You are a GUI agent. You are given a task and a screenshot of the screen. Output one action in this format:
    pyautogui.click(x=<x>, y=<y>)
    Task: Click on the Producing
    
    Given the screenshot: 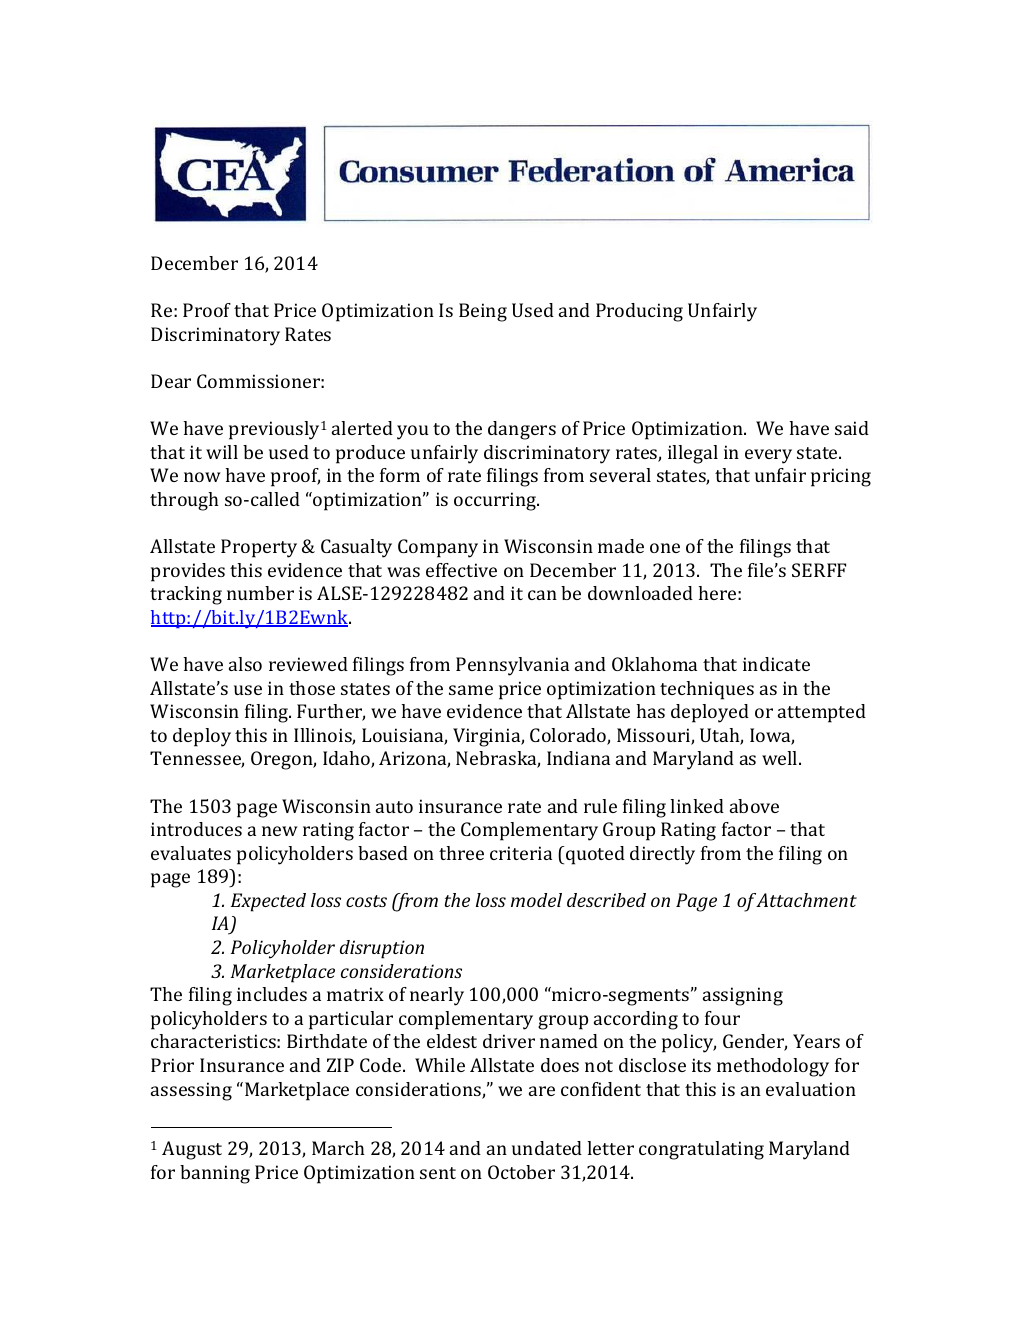 What is the action you would take?
    pyautogui.click(x=639, y=312)
